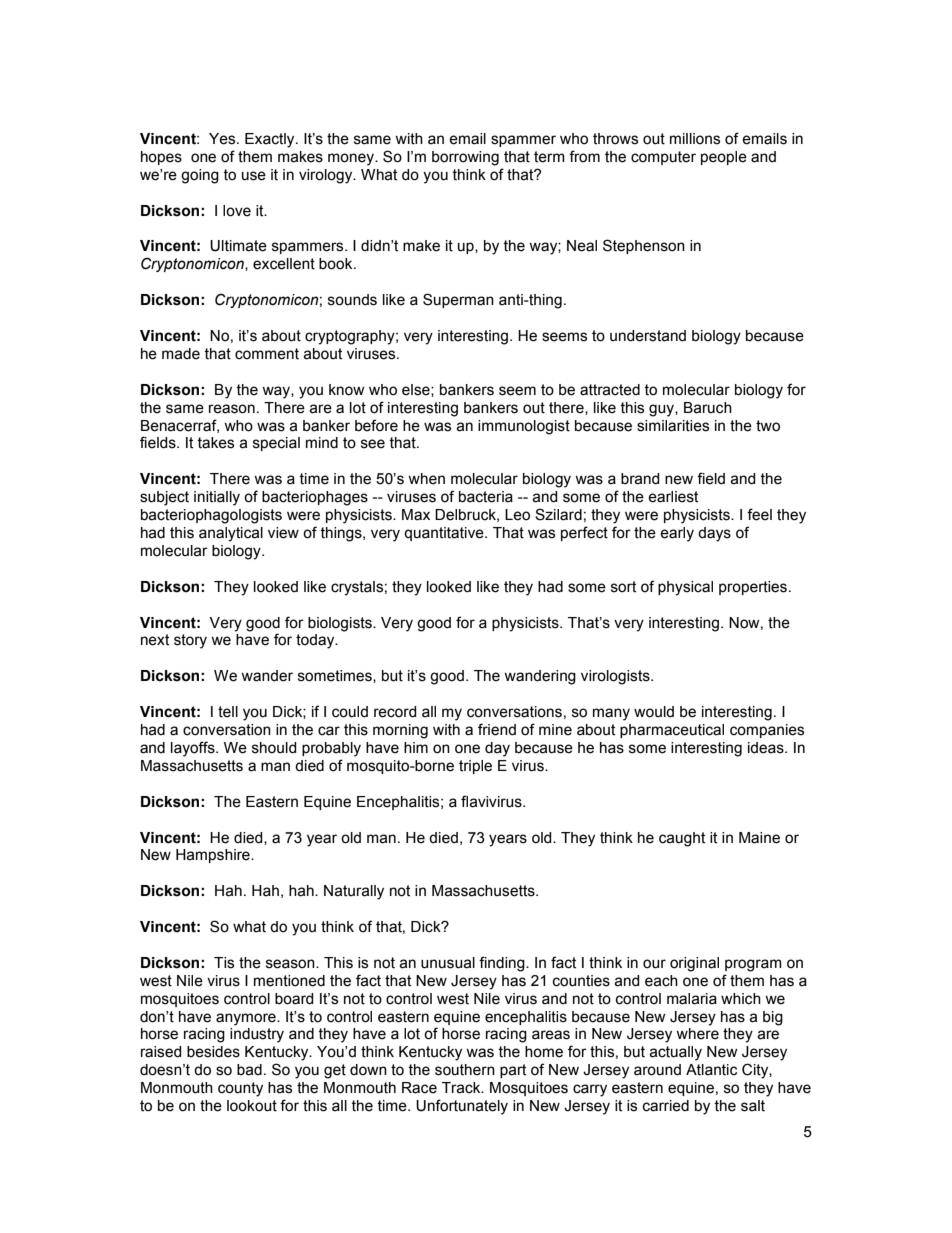 This screenshot has width=952, height=1233. Describe the element at coordinates (685, 588) in the screenshot. I see `physical` at that location.
